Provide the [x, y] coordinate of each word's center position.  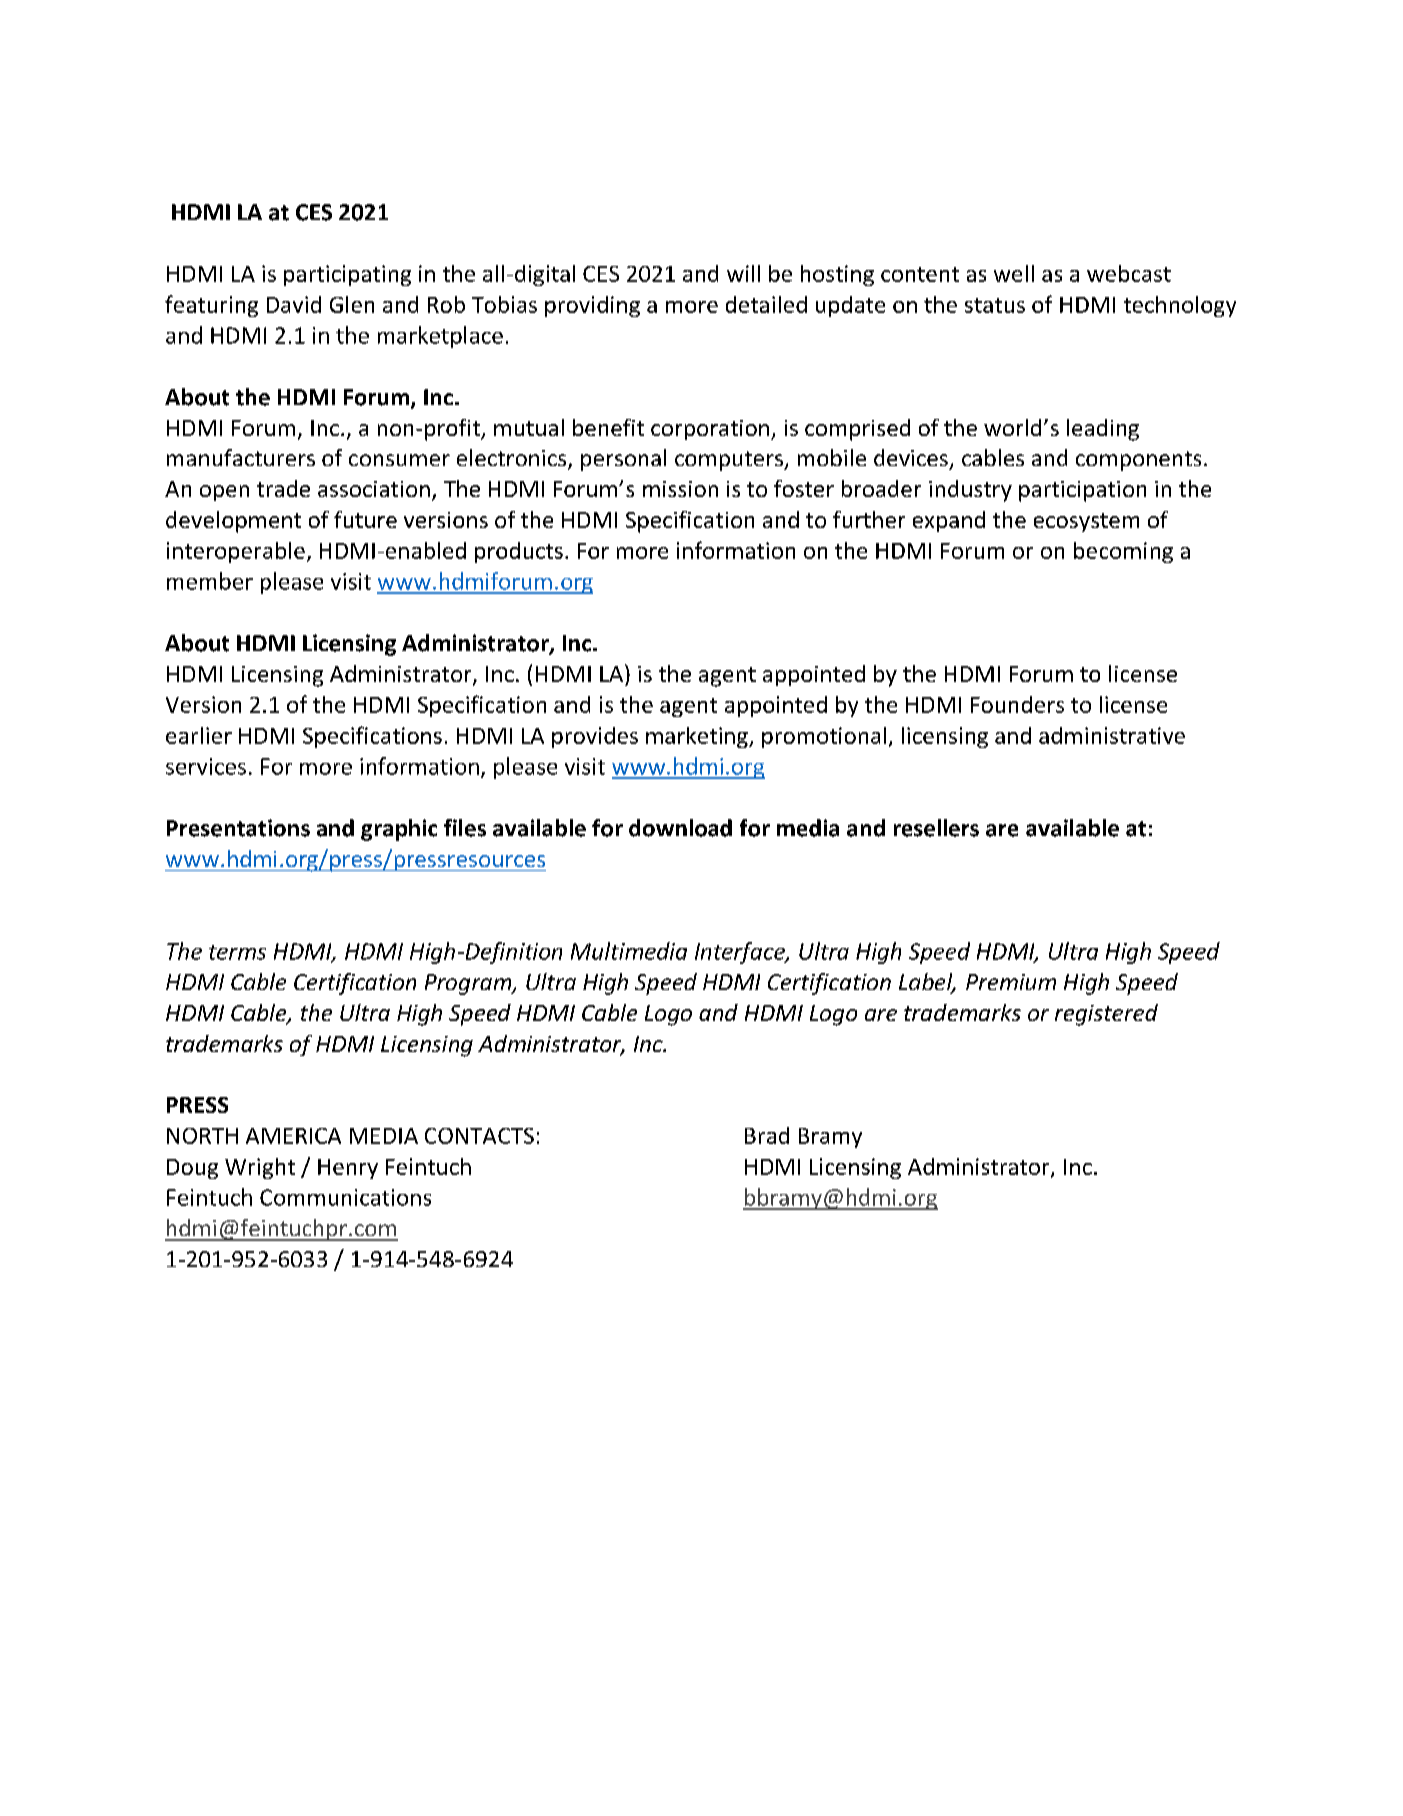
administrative [1112, 735]
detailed [766, 304]
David [294, 304]
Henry [348, 1169]
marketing [698, 737]
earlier [199, 735]
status [995, 305]
